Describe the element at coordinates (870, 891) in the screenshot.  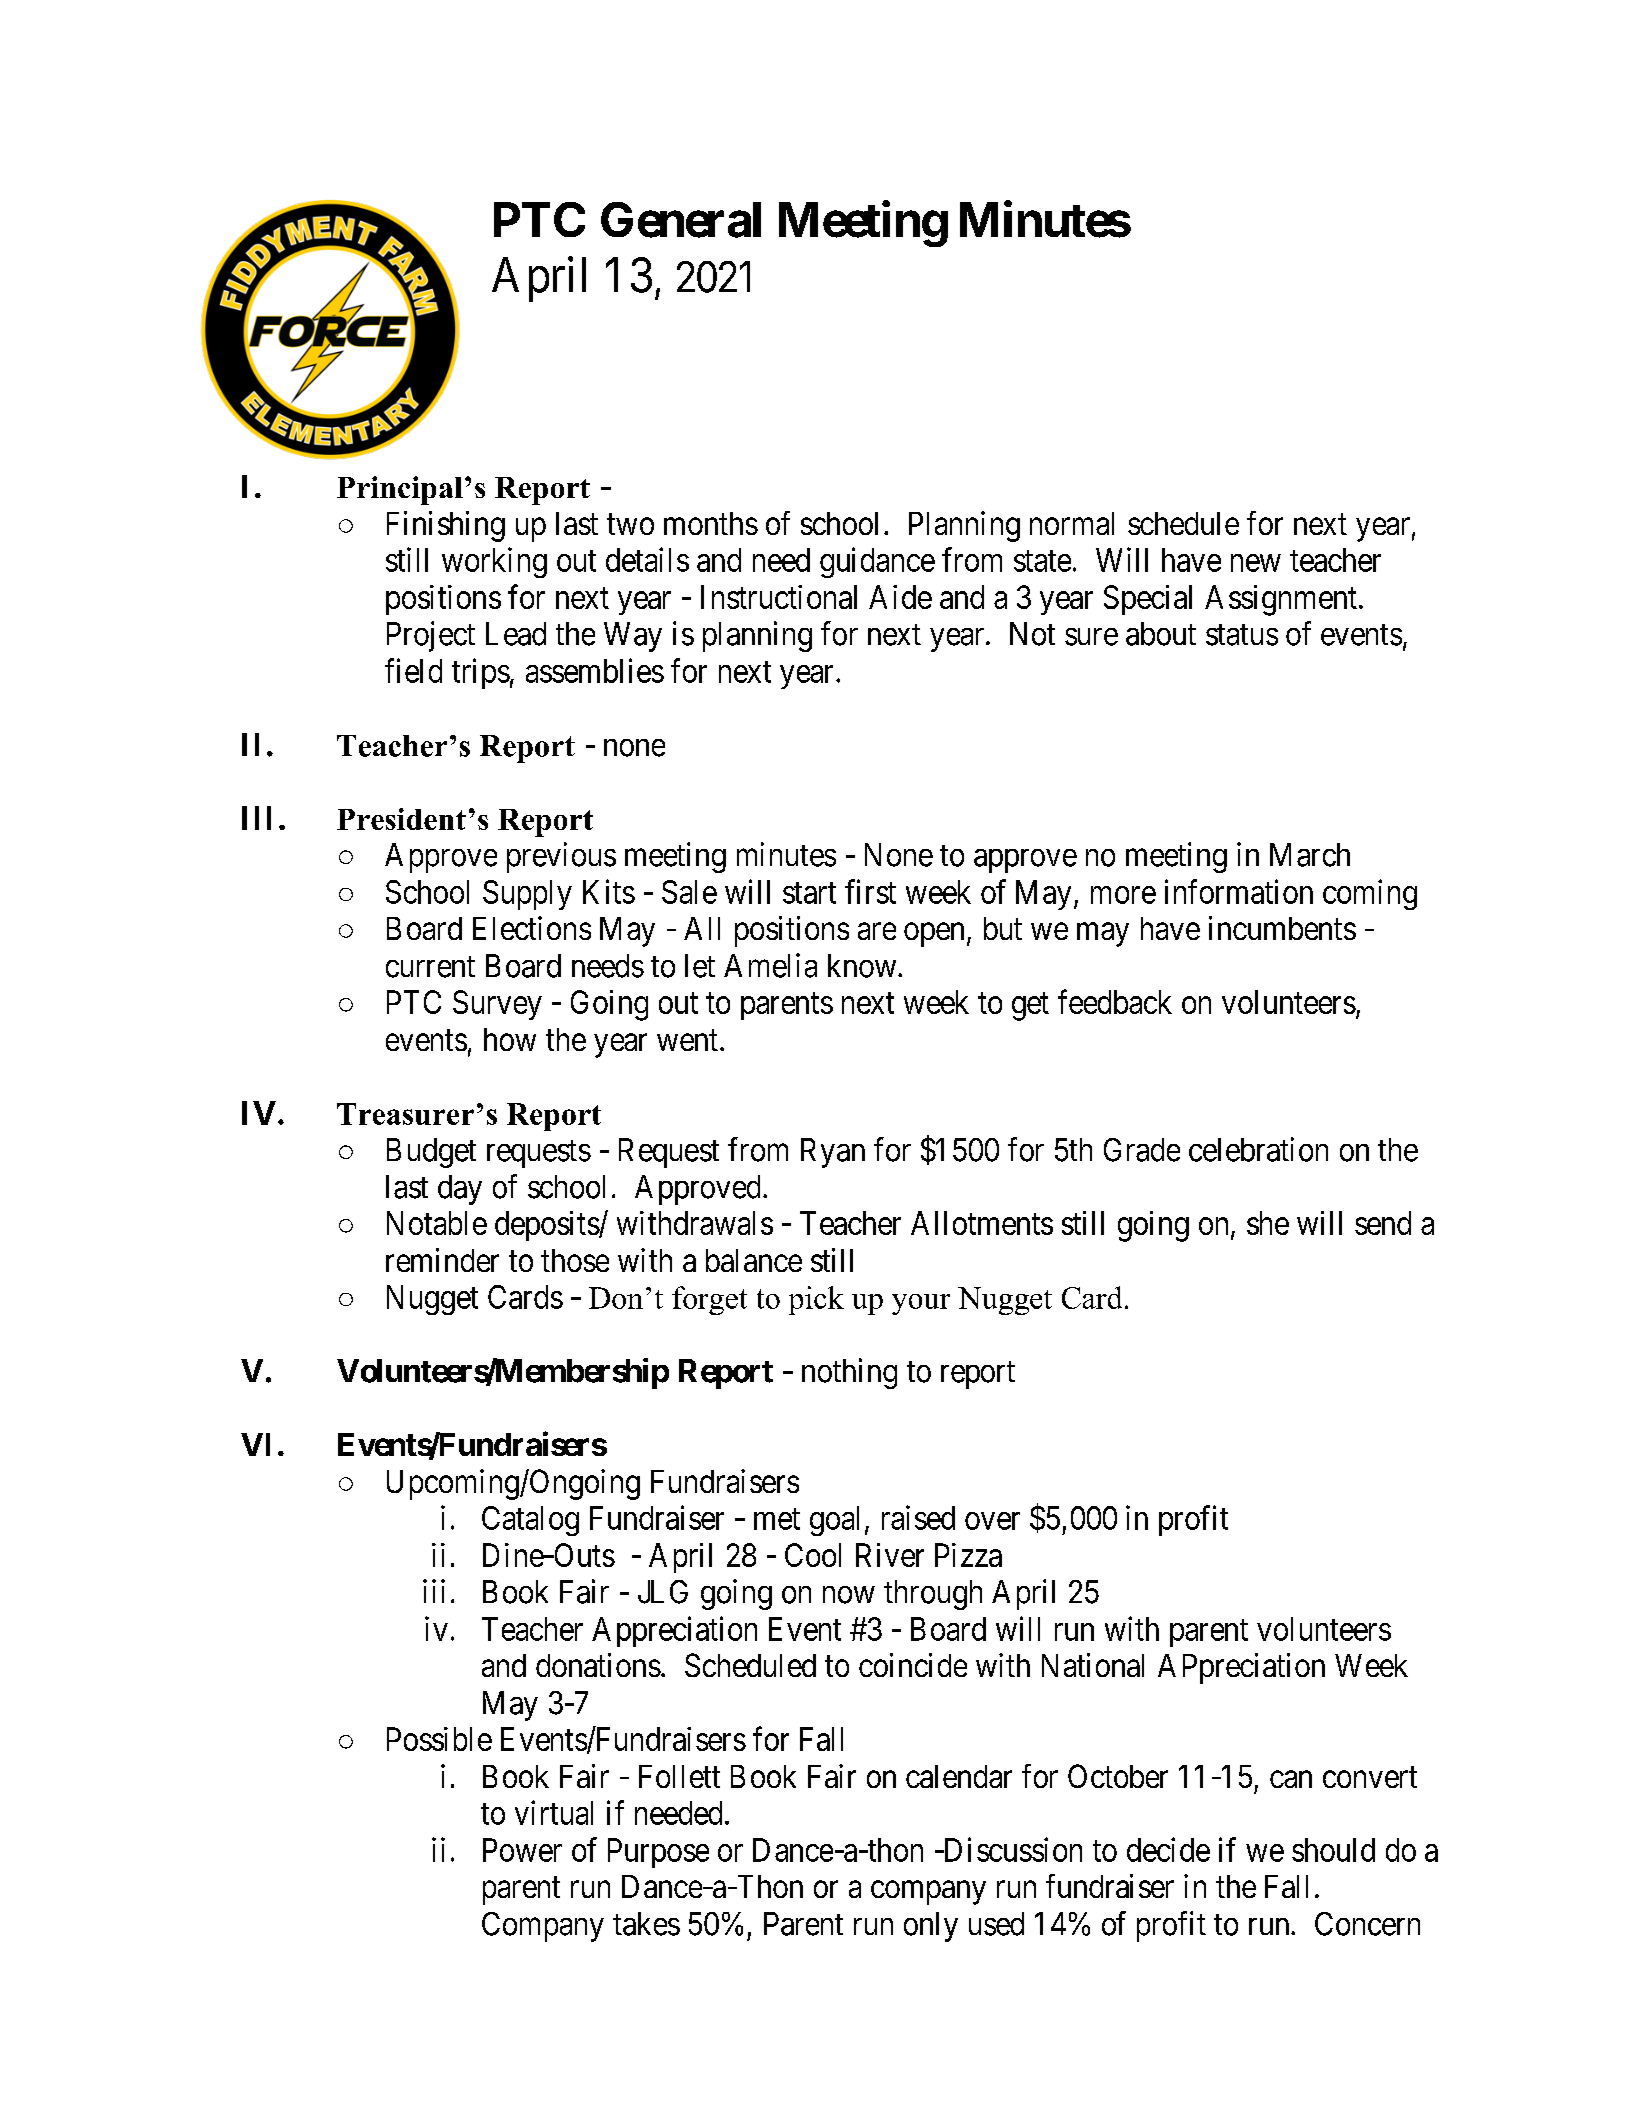
I see `first` at that location.
